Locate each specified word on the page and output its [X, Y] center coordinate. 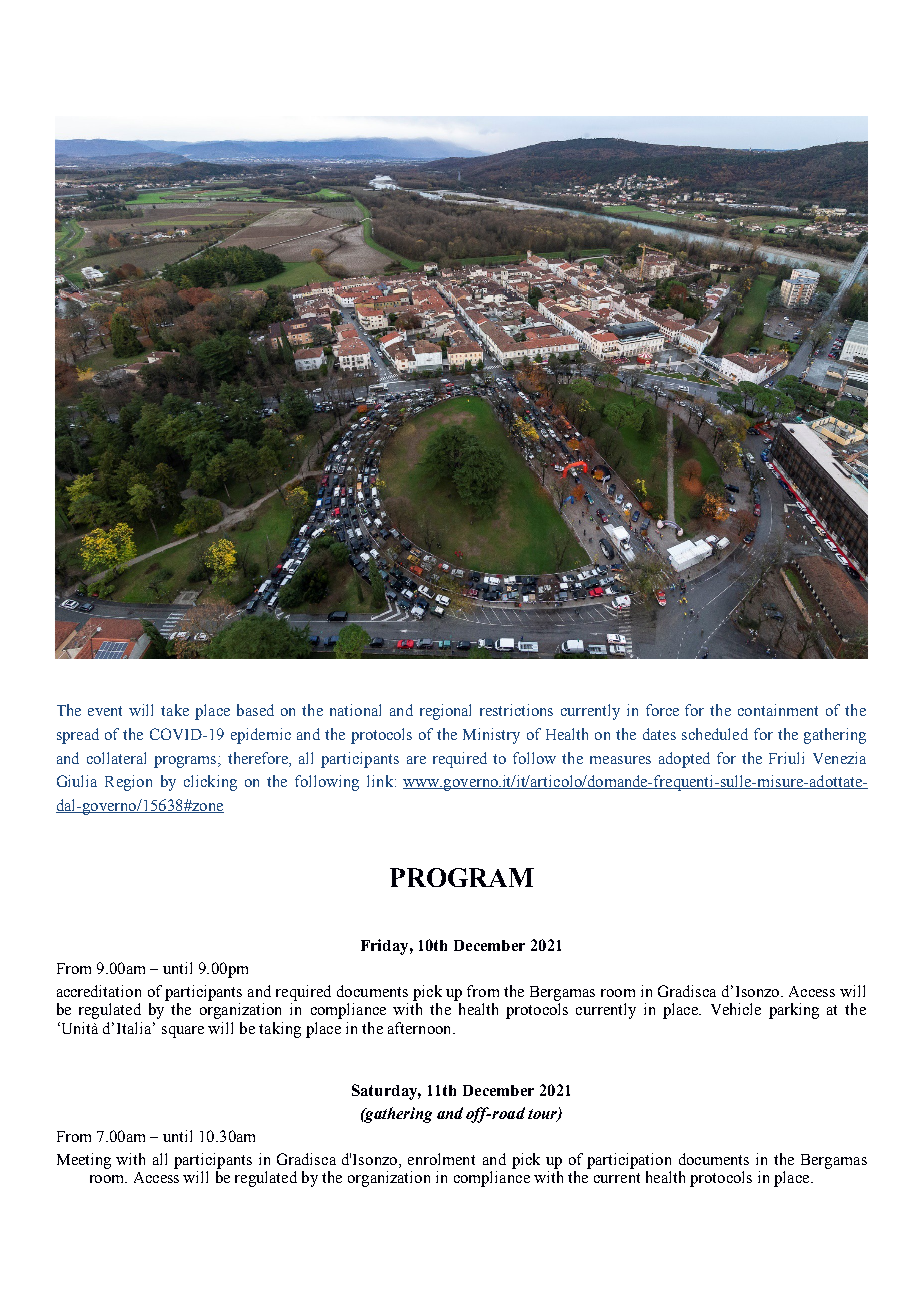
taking [280, 1030]
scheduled [715, 734]
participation [629, 1161]
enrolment [441, 1159]
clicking [210, 783]
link [381, 781]
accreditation [99, 991]
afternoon [421, 1028]
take [175, 710]
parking [794, 1011]
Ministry [491, 736]
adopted [684, 760]
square [183, 1032]
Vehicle [736, 1009]
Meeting [84, 1161]
